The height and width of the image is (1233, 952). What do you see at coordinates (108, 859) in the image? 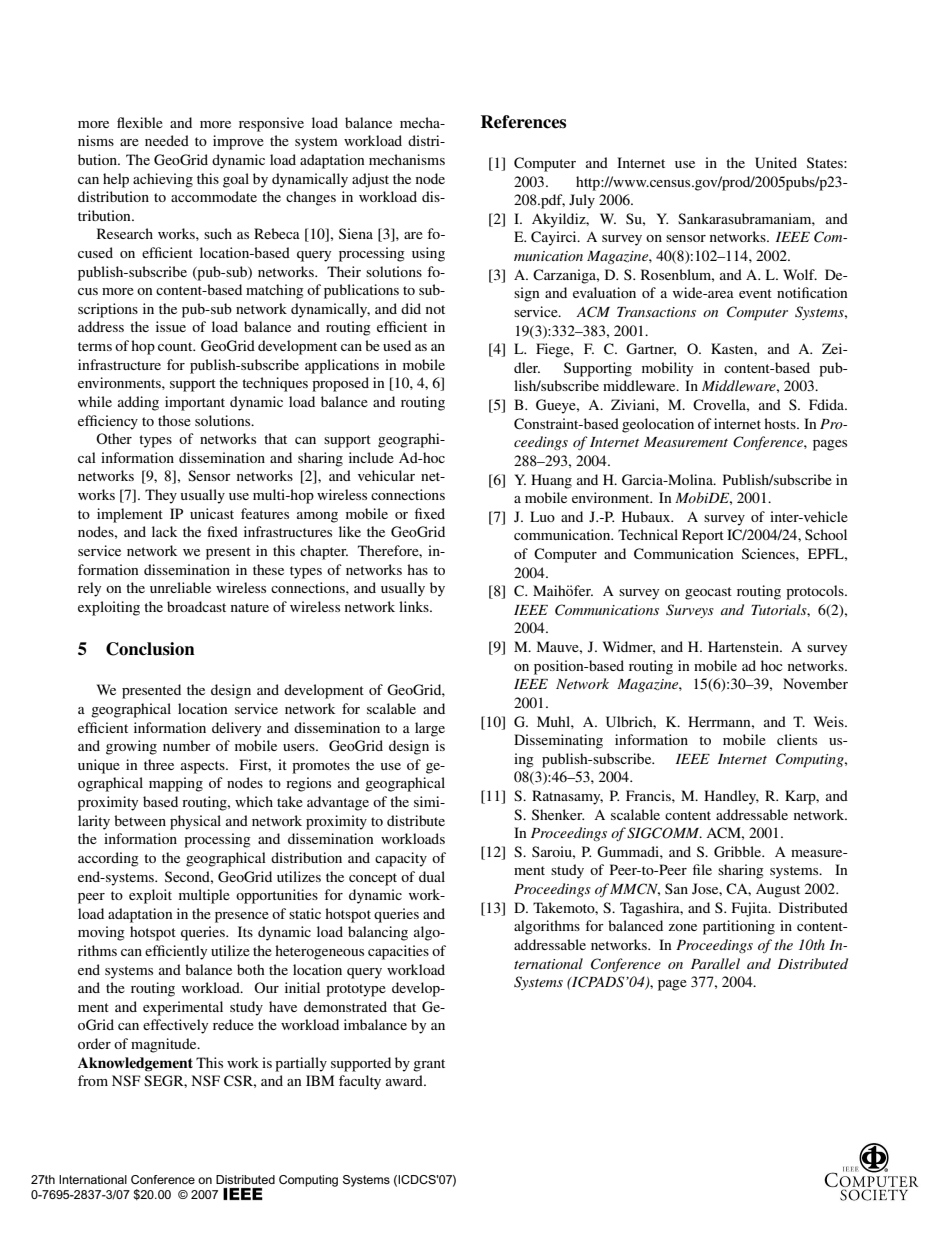
I see `according` at bounding box center [108, 859].
